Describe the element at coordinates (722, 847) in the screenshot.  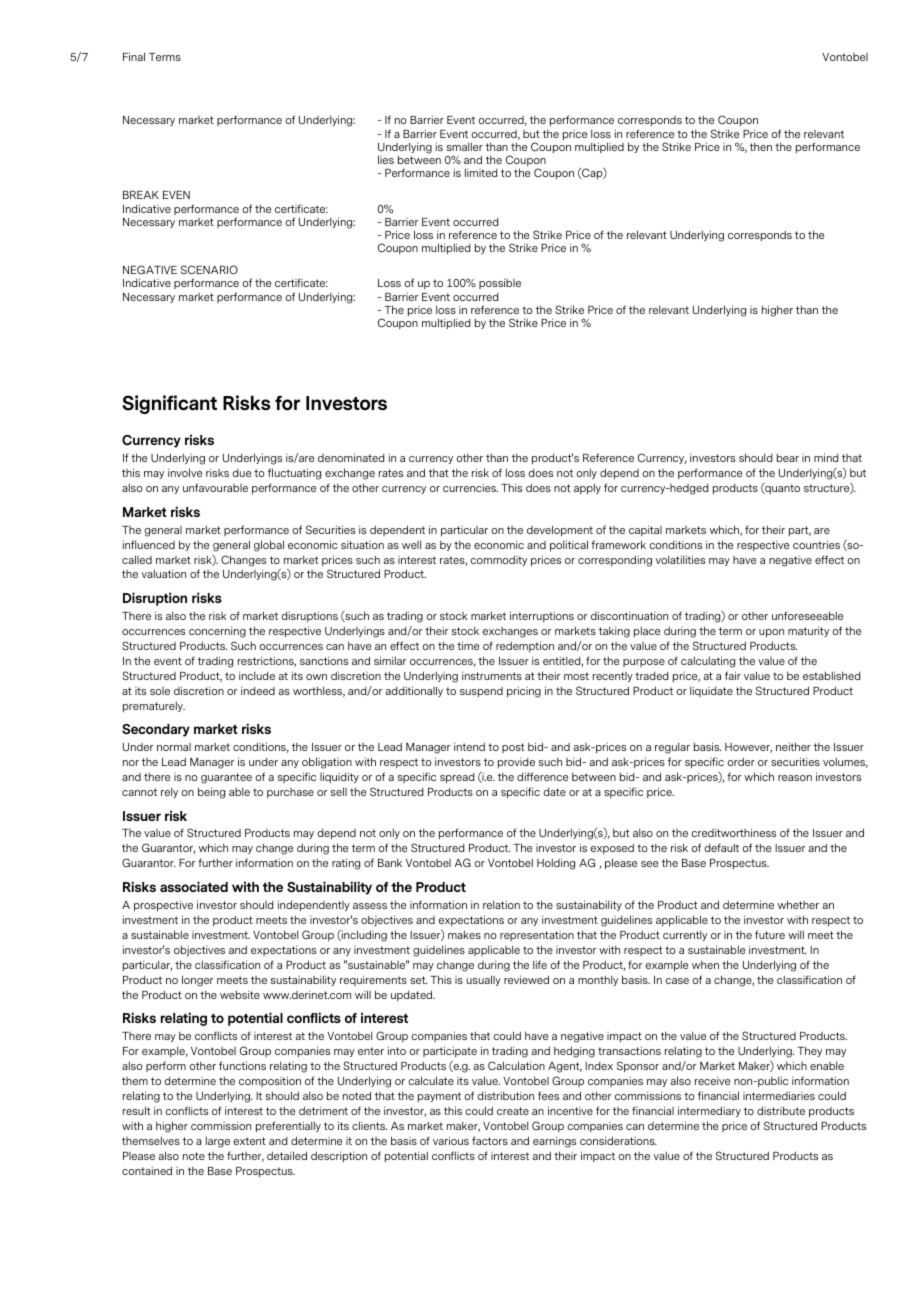
I see `default` at that location.
